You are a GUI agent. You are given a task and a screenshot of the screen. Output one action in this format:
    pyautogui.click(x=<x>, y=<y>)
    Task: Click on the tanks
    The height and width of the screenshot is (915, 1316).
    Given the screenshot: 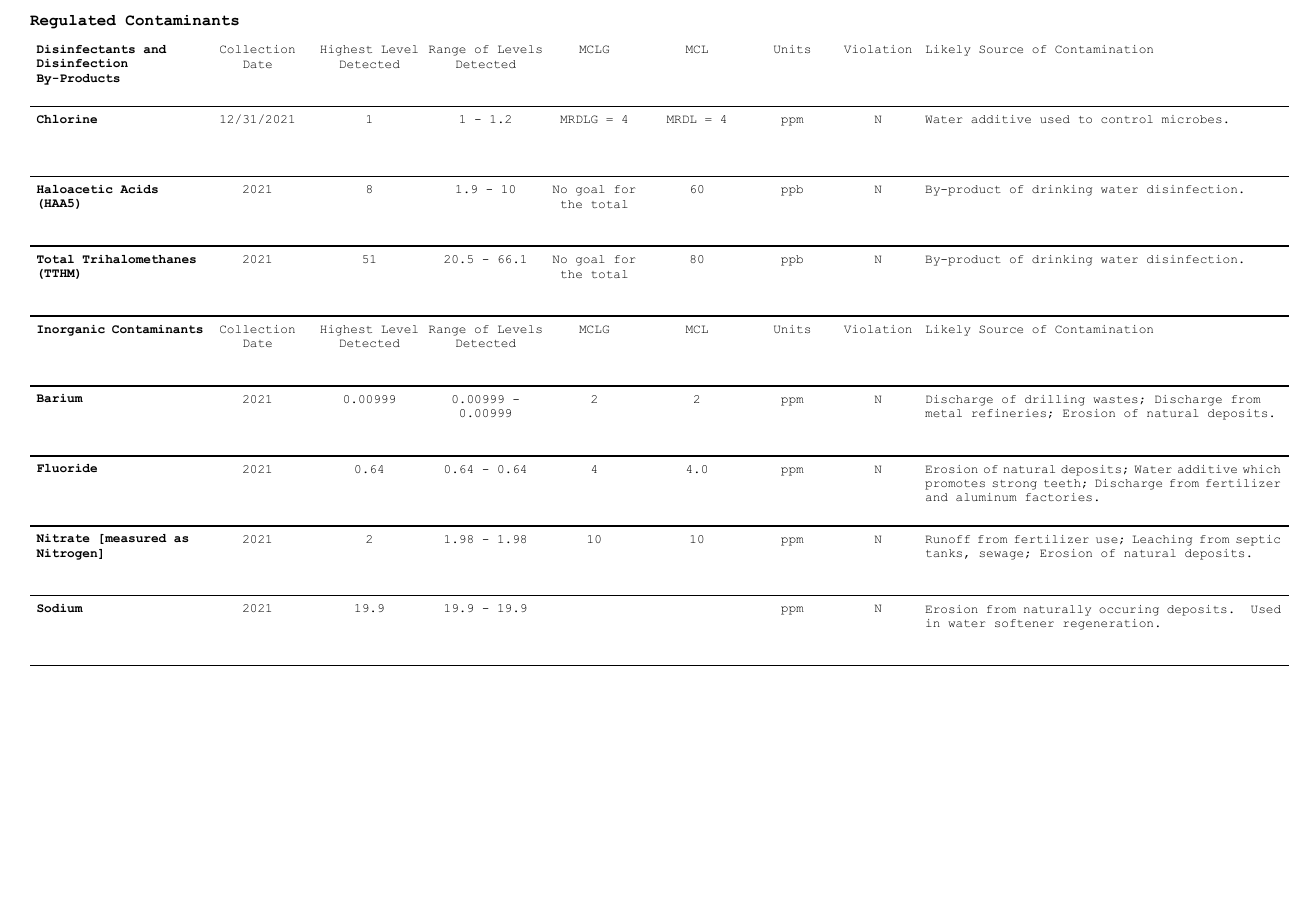 What is the action you would take?
    pyautogui.click(x=944, y=553)
